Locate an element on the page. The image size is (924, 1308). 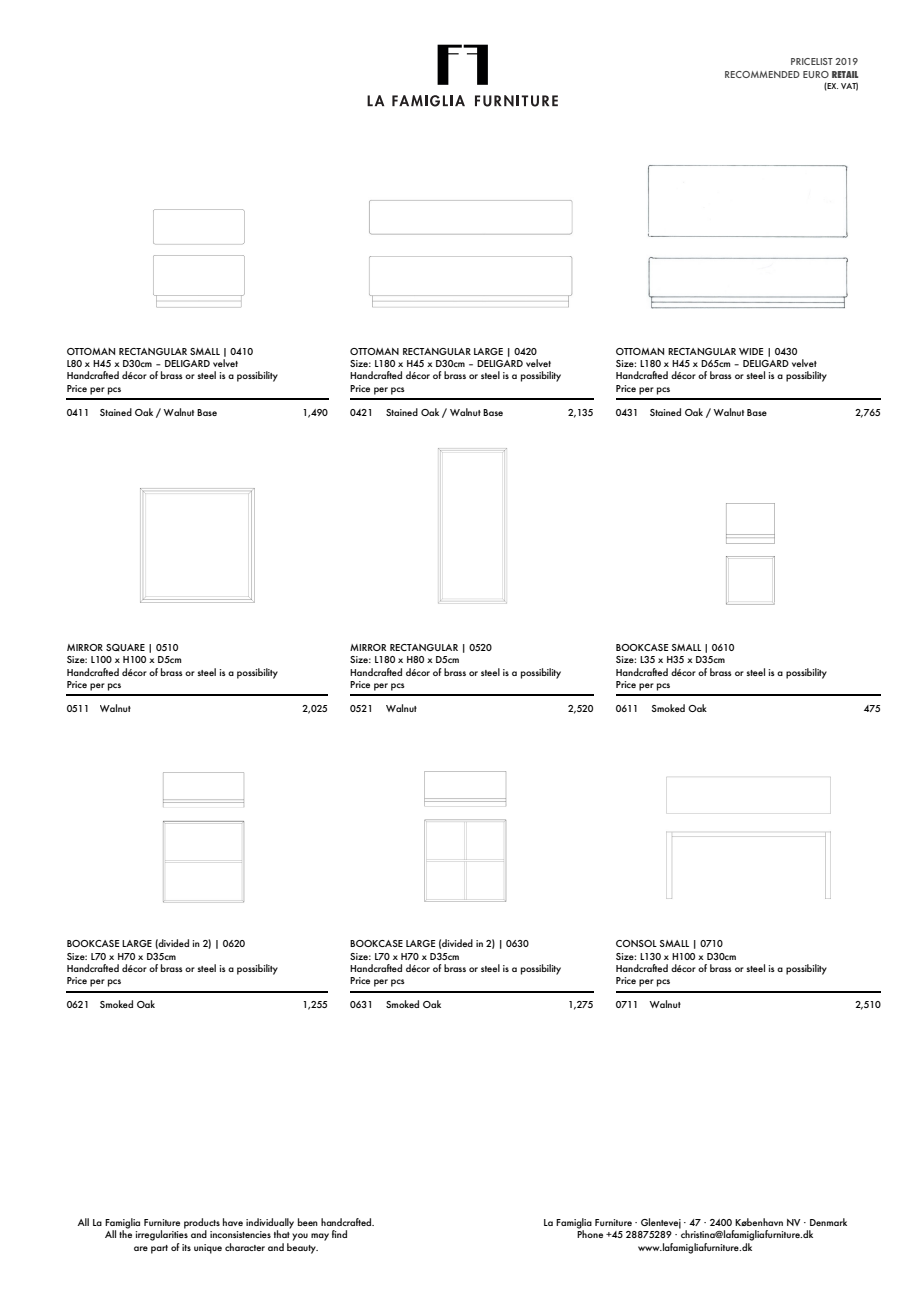
Denmark is located at coordinates (828, 1222).
